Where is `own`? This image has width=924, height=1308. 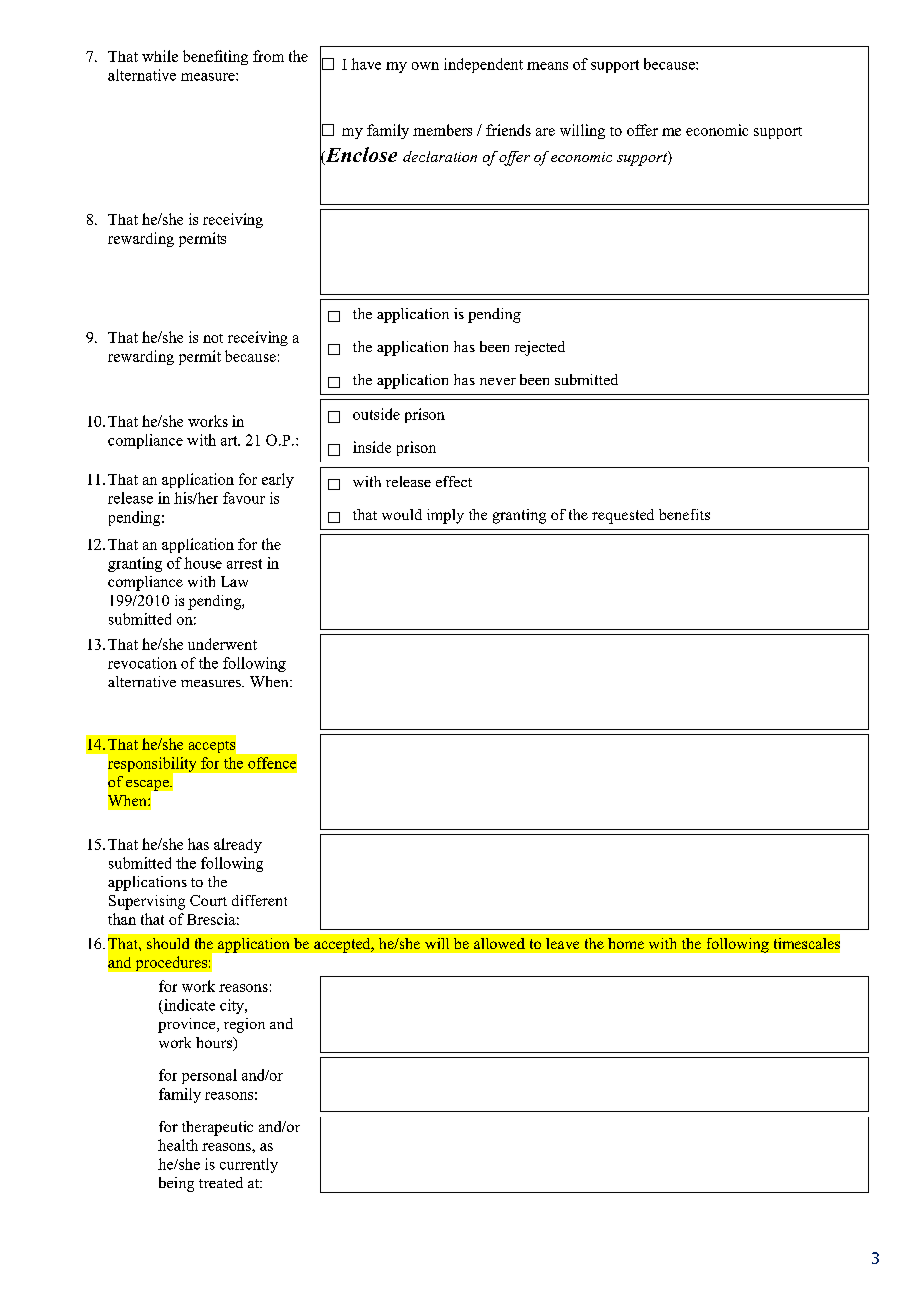
own is located at coordinates (425, 66).
